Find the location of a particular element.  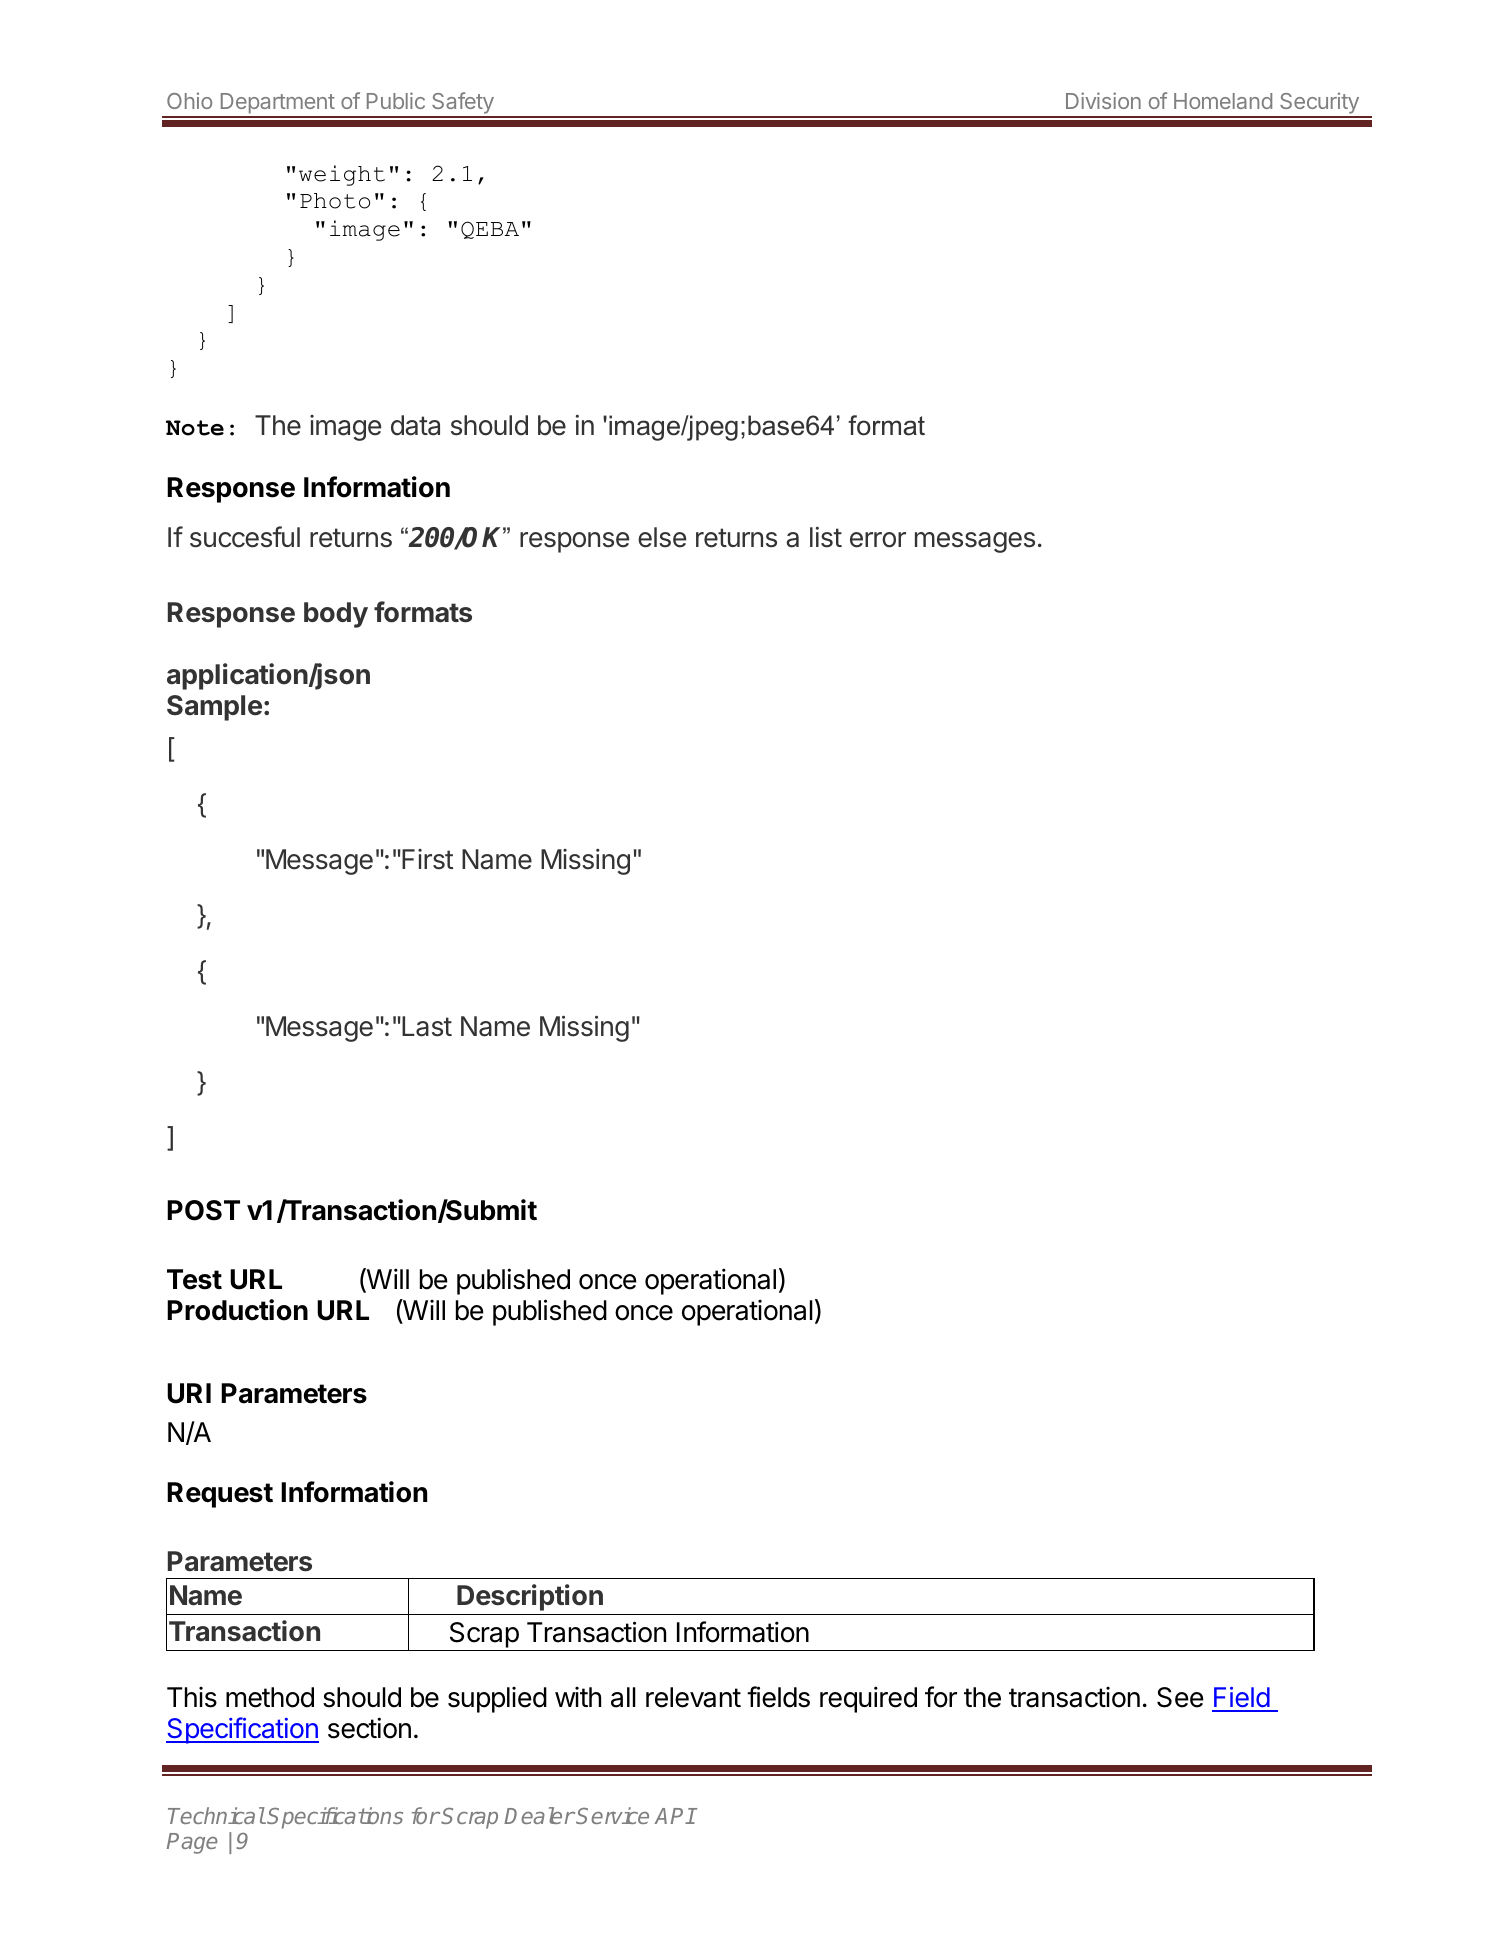

section is located at coordinates (369, 1728).
